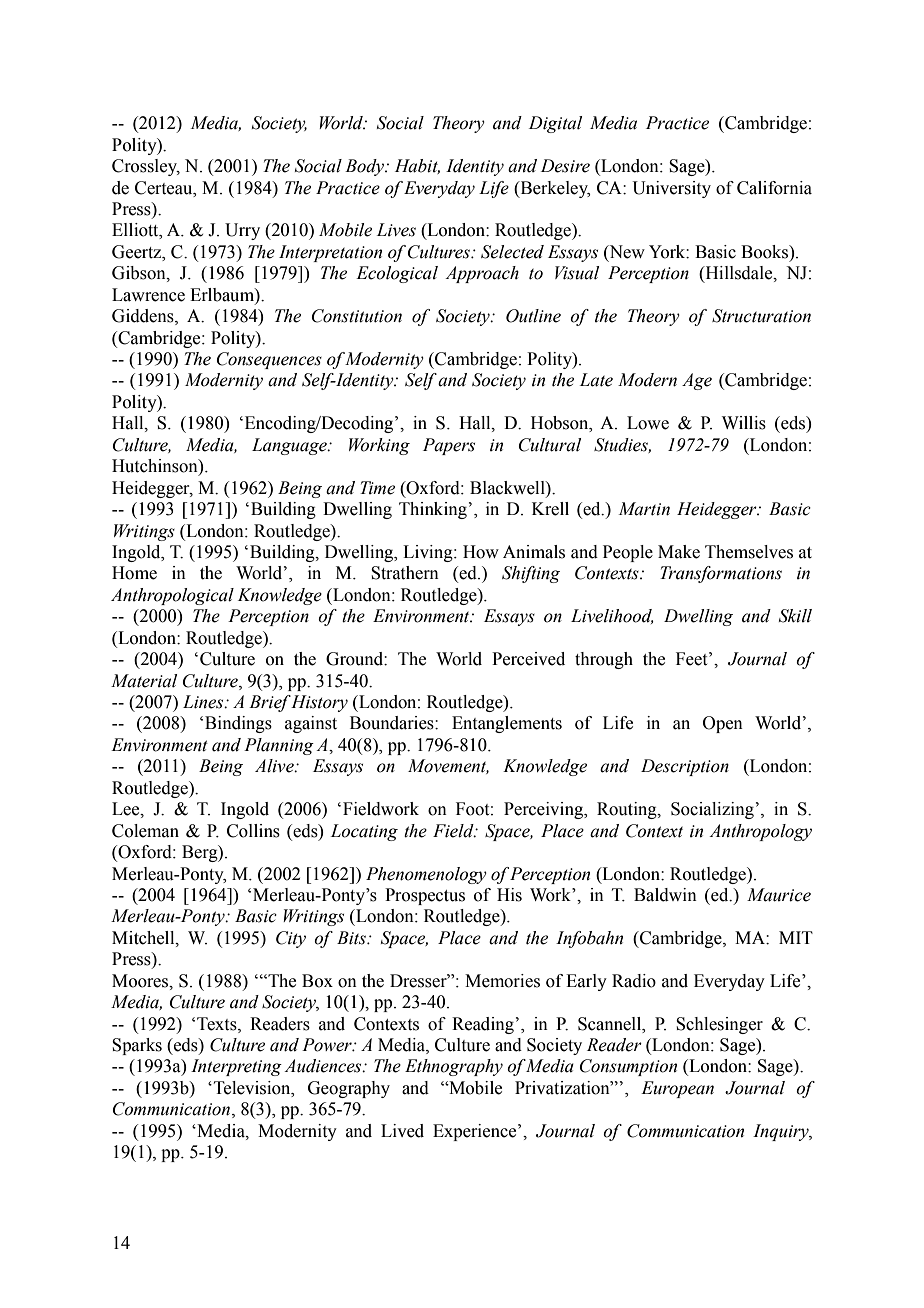 The width and height of the screenshot is (924, 1308). Describe the element at coordinates (744, 423) in the screenshot. I see `Willis` at that location.
